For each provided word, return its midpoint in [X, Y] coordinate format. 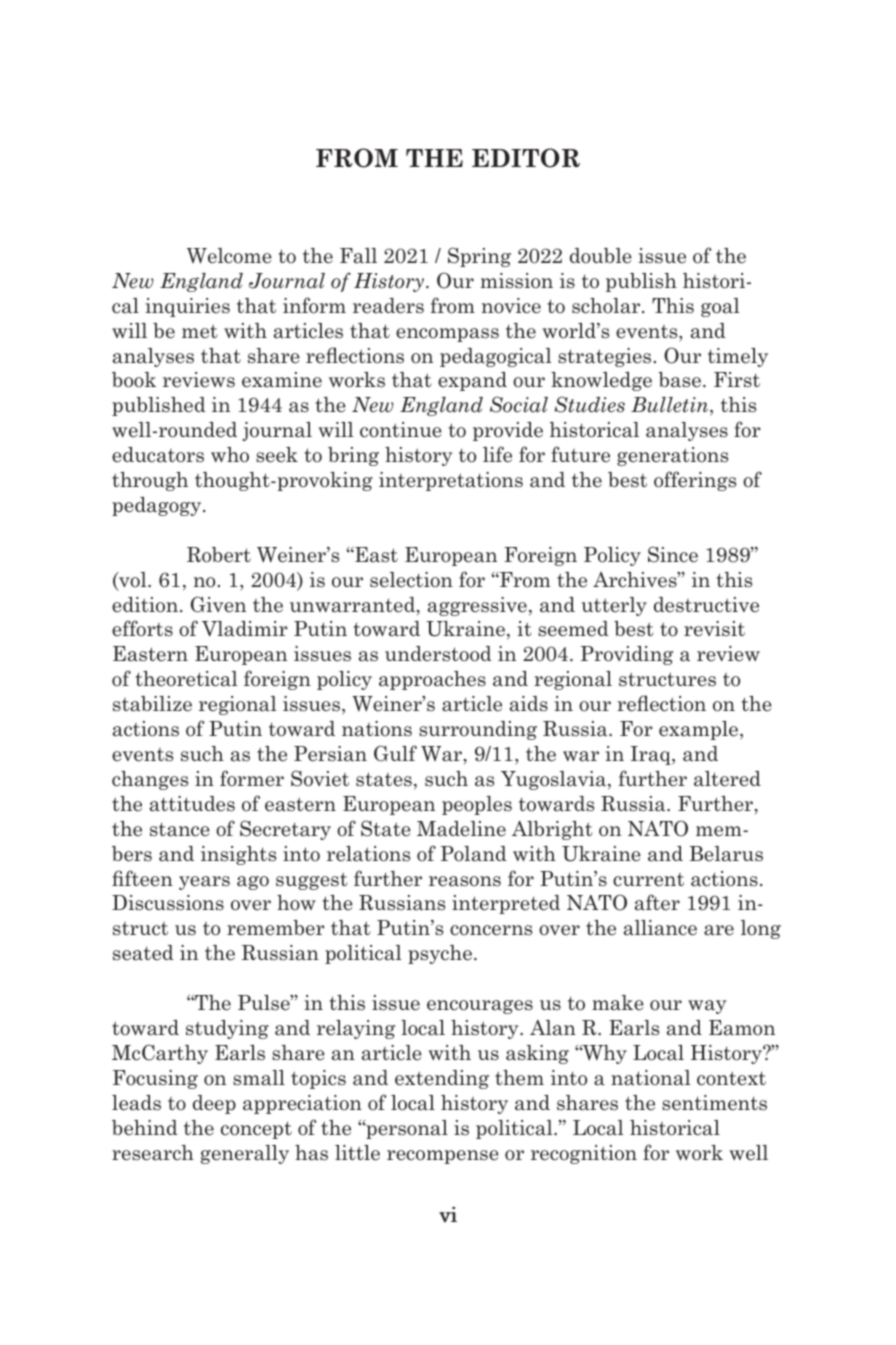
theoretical [187, 679]
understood [438, 654]
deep [214, 1104]
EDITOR [526, 158]
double [601, 256]
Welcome [229, 256]
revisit [714, 629]
